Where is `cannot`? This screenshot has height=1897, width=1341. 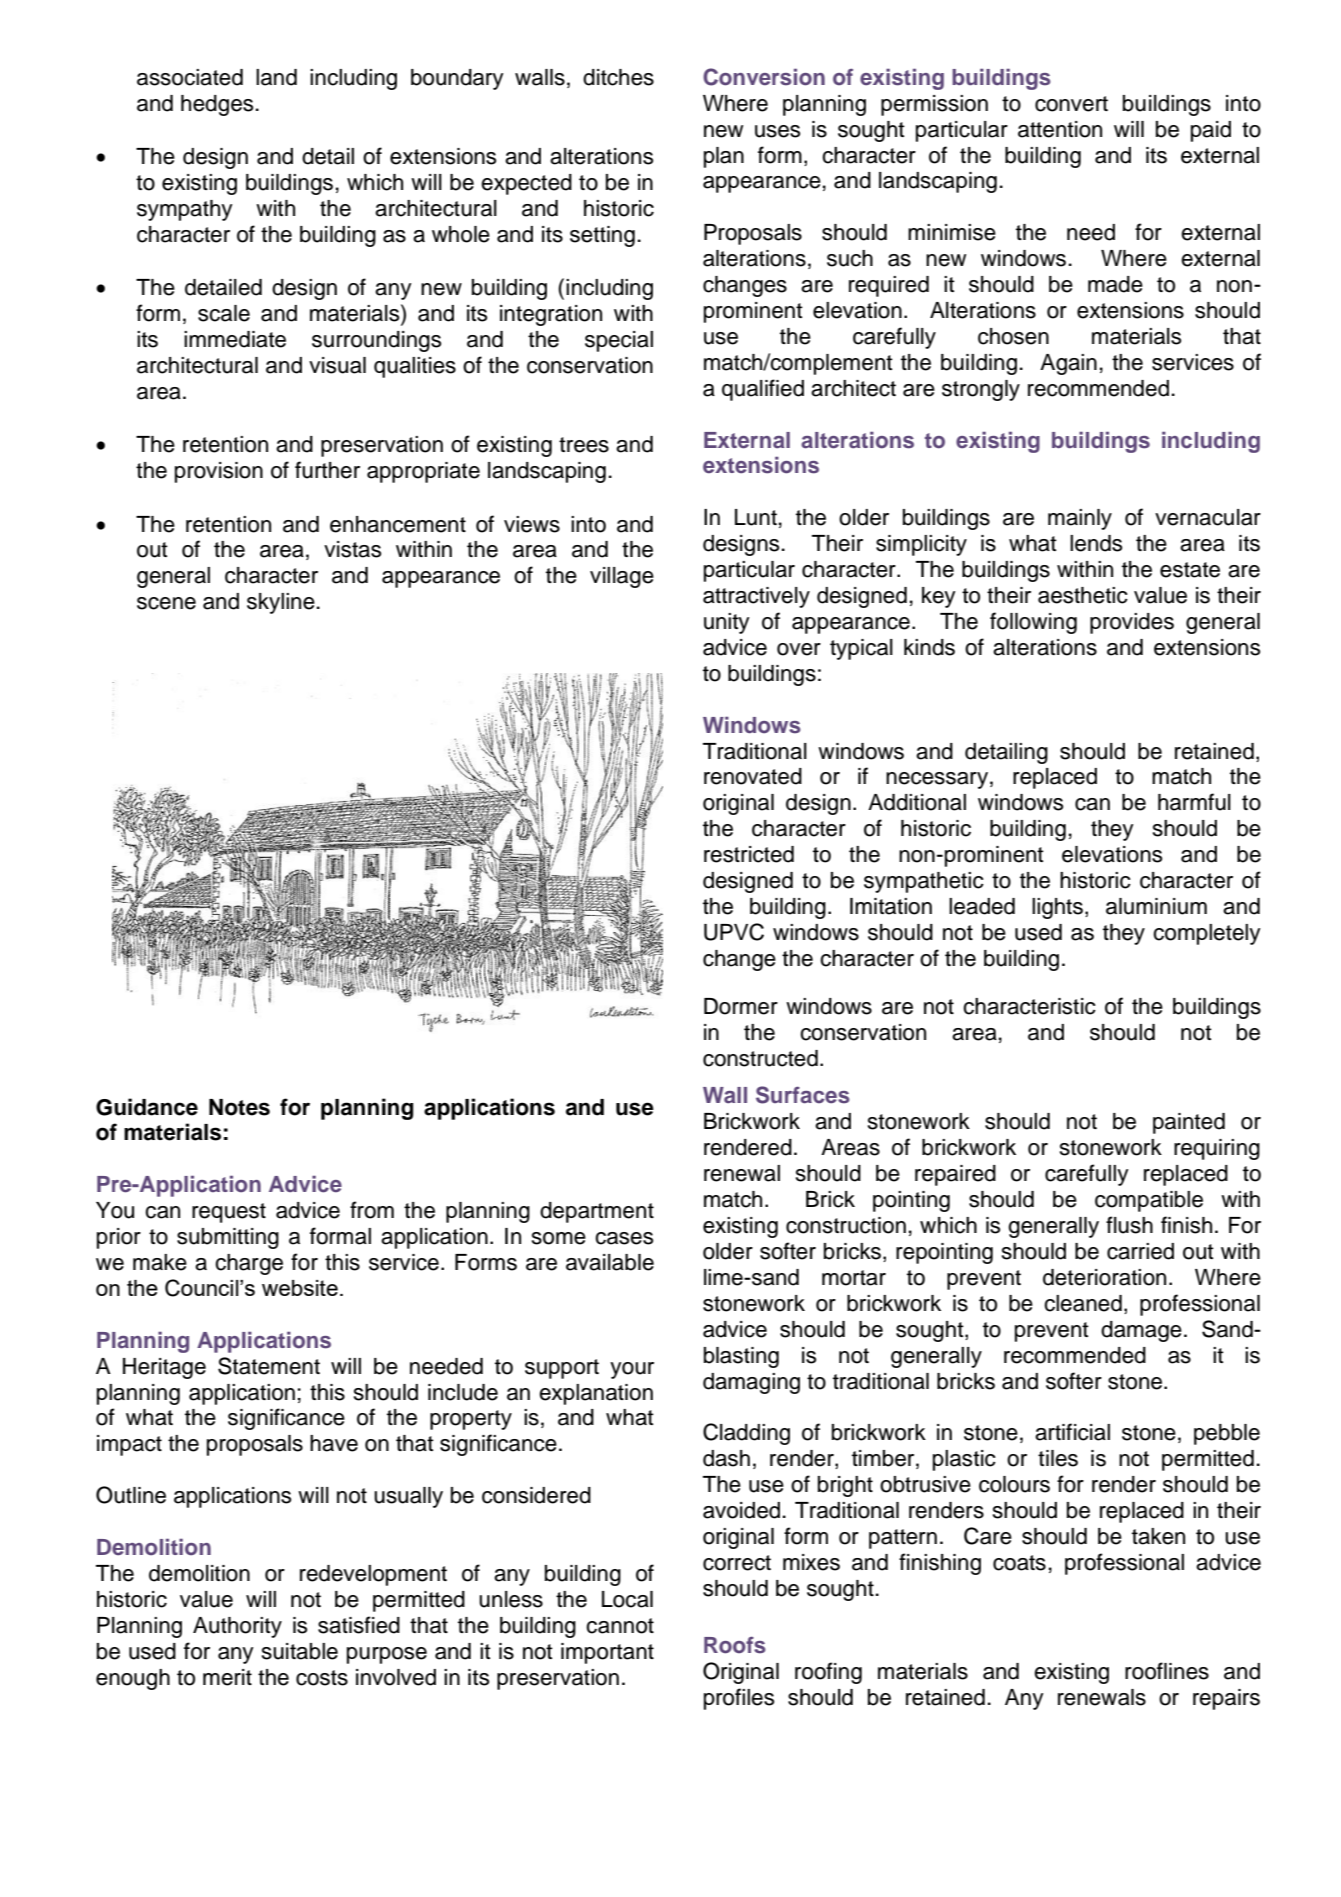
cannot is located at coordinates (620, 1626).
